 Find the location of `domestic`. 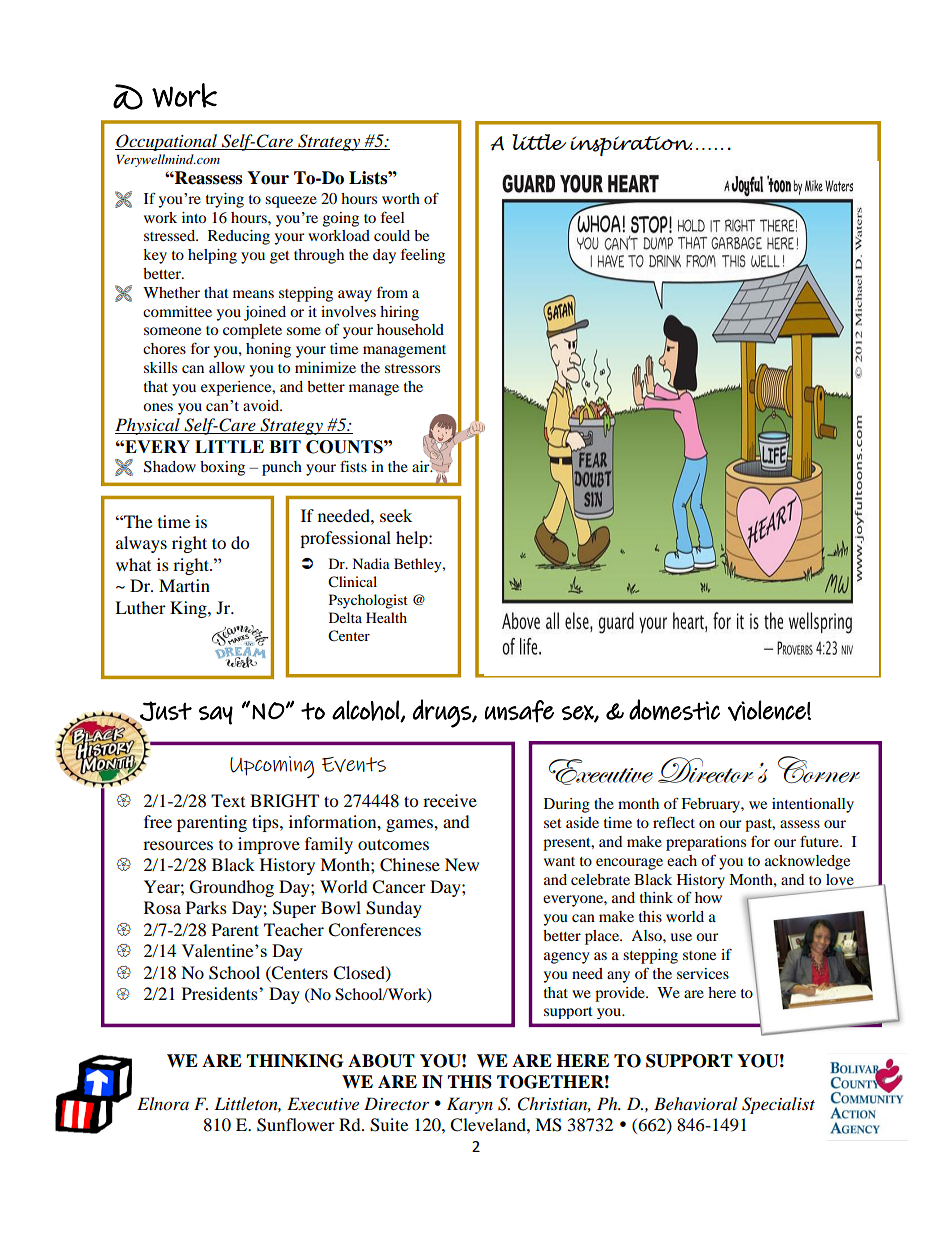

domestic is located at coordinates (674, 709).
